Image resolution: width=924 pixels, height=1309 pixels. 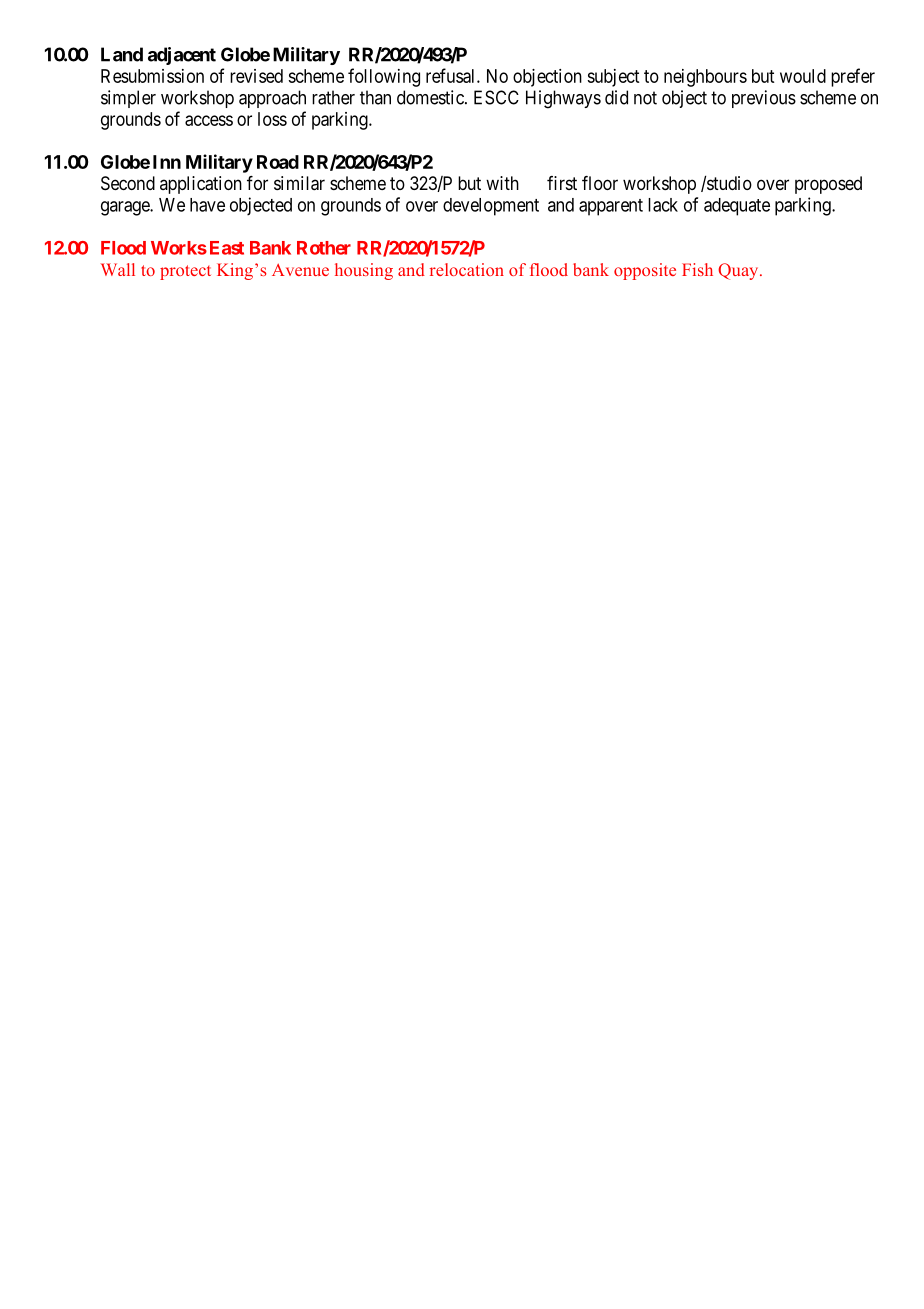 I want to click on would, so click(x=803, y=76).
